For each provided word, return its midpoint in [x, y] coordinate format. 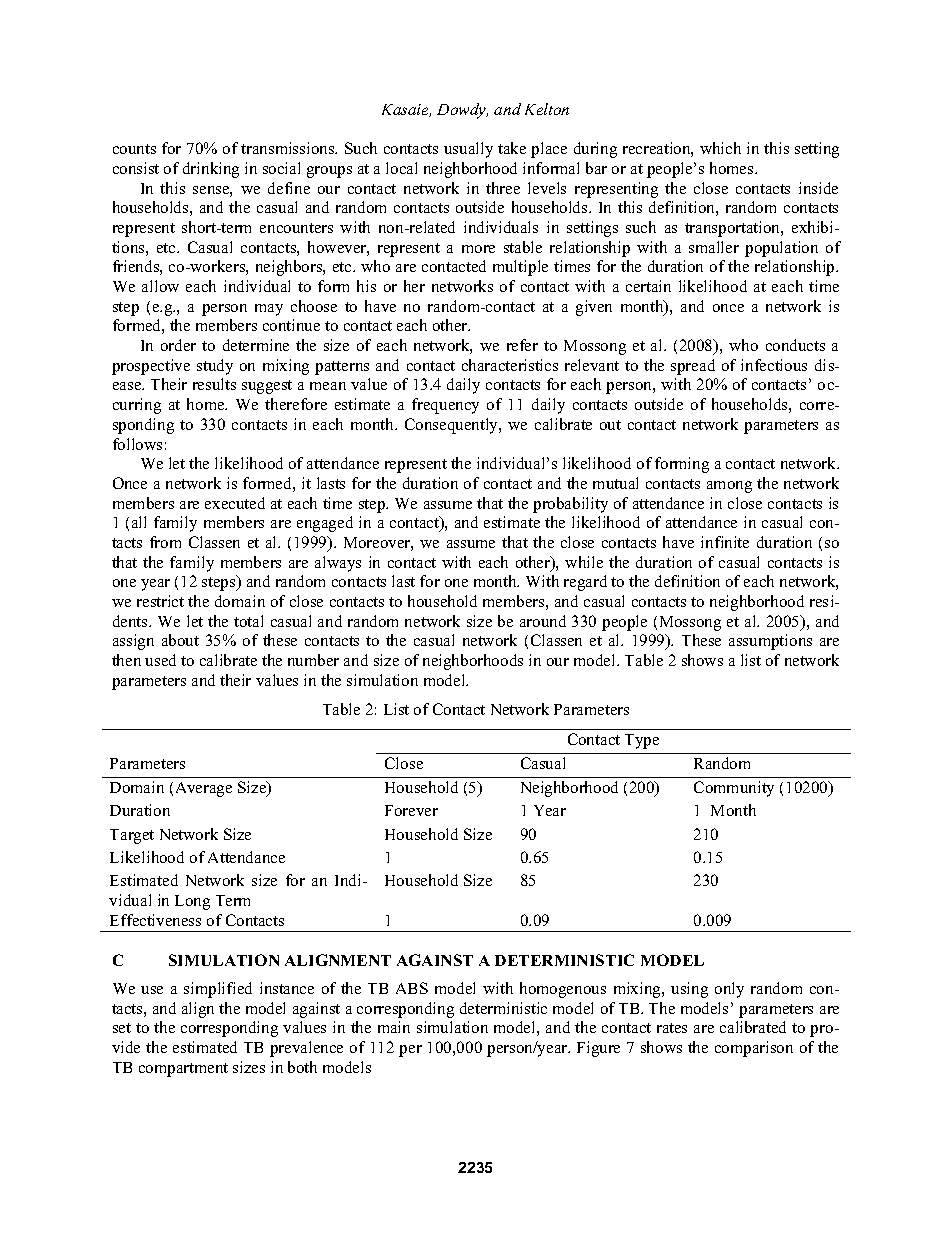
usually [468, 150]
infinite [725, 542]
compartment [183, 1070]
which [720, 148]
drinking [211, 170]
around [543, 621]
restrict [160, 601]
